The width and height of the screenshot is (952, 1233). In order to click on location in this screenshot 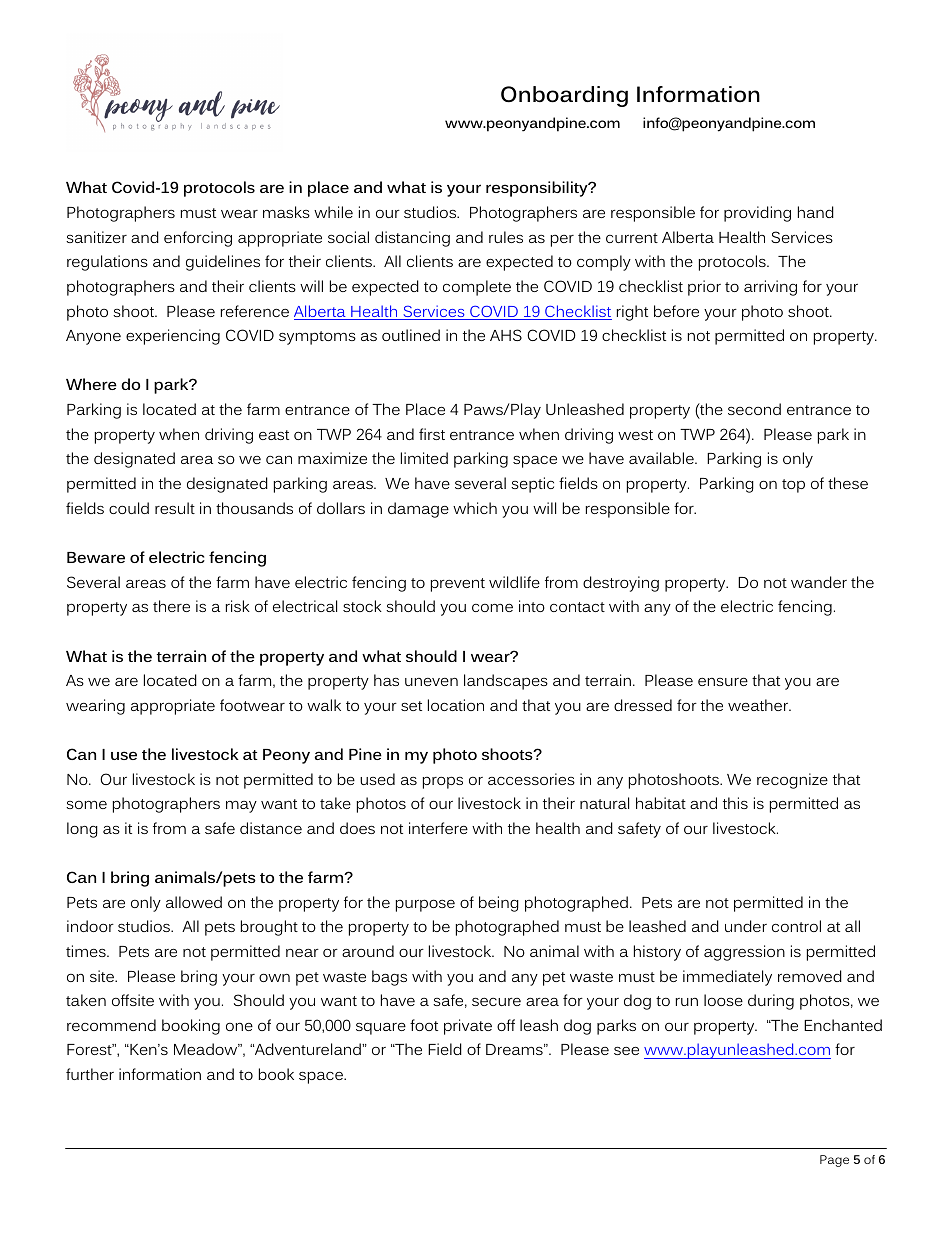, I will do `click(456, 705)`.
